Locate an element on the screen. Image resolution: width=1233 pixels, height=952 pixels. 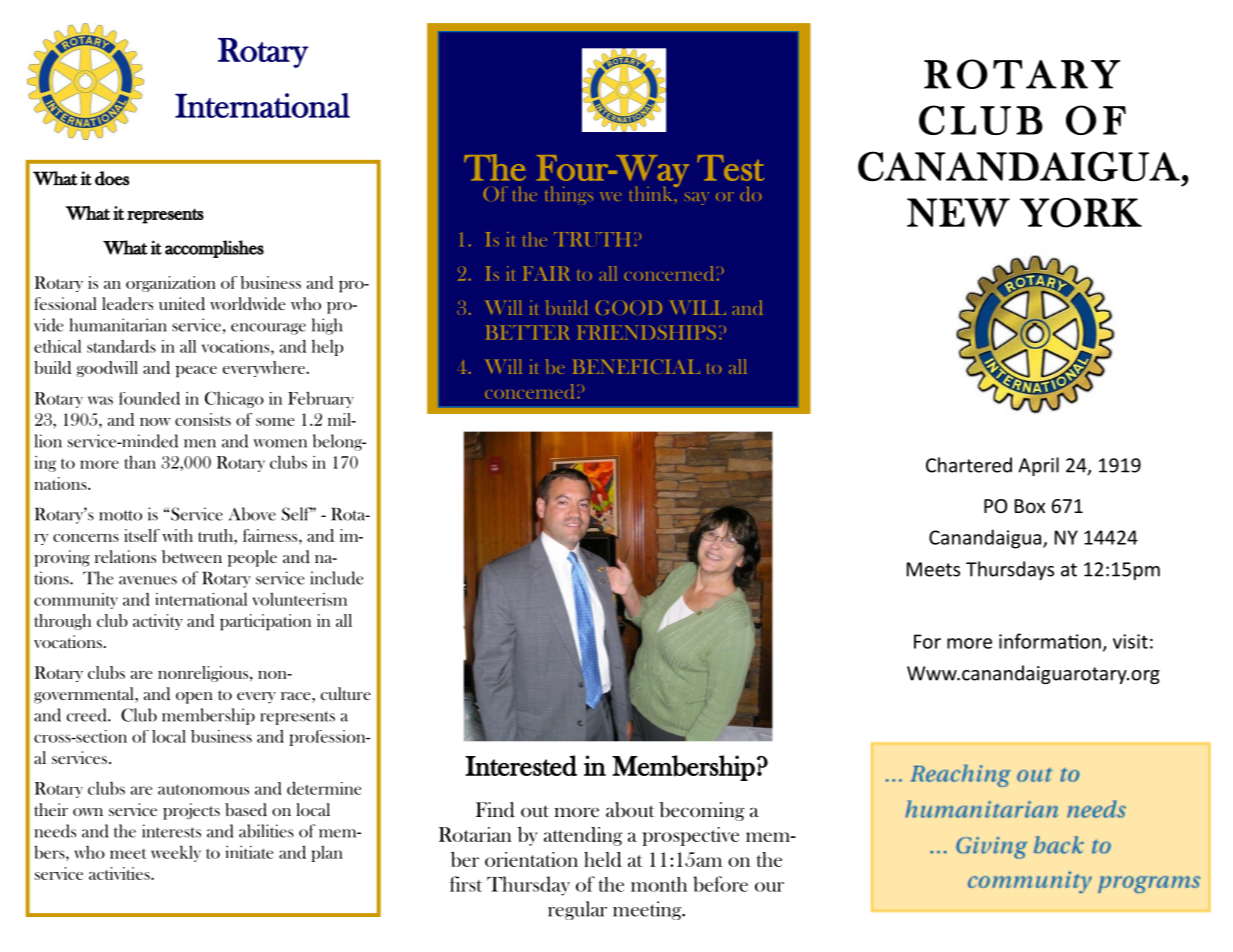
activities is located at coordinates (120, 873).
